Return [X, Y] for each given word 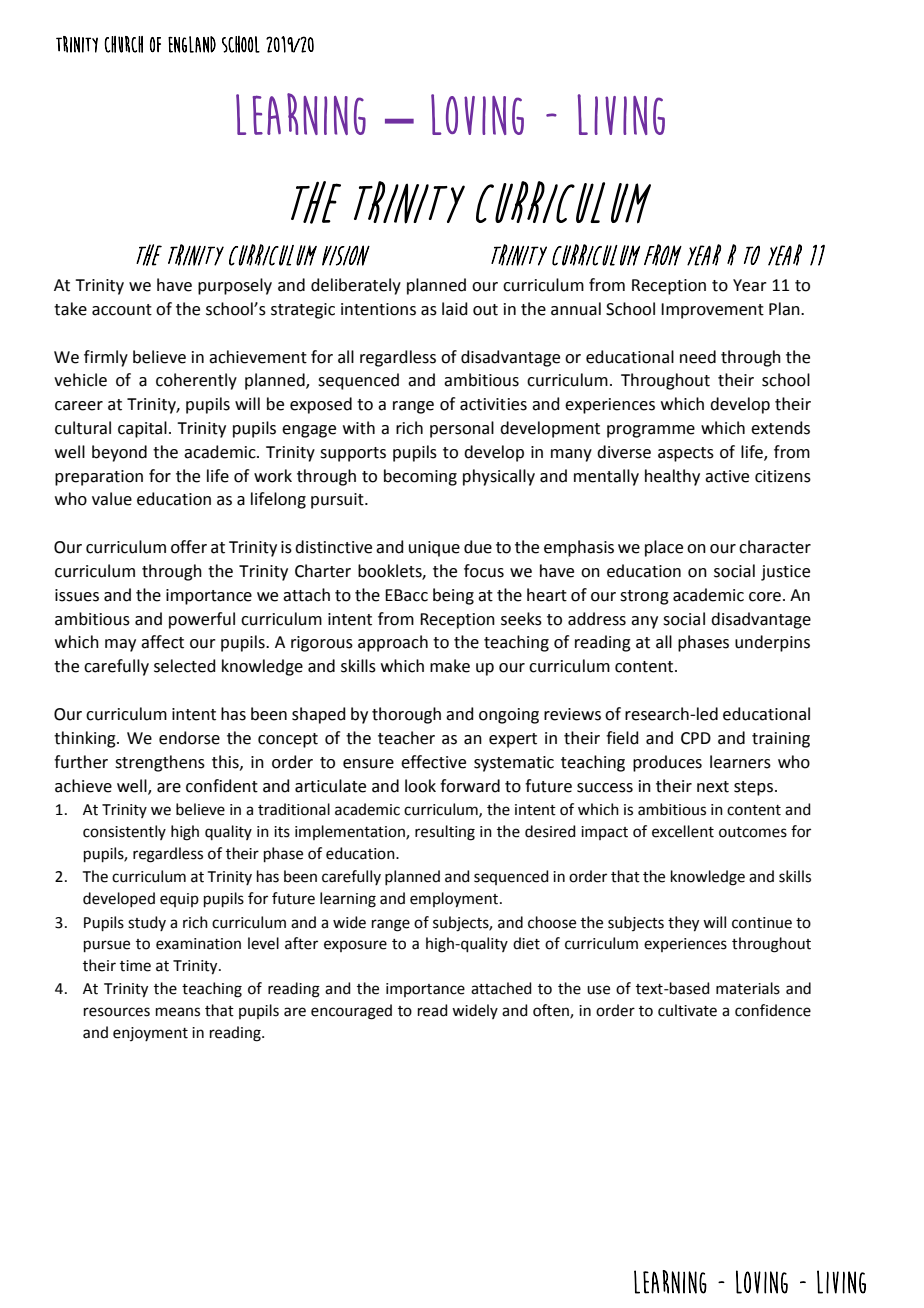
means [178, 1012]
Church [124, 44]
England [192, 44]
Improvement [712, 311]
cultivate [687, 1010]
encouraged [351, 1012]
